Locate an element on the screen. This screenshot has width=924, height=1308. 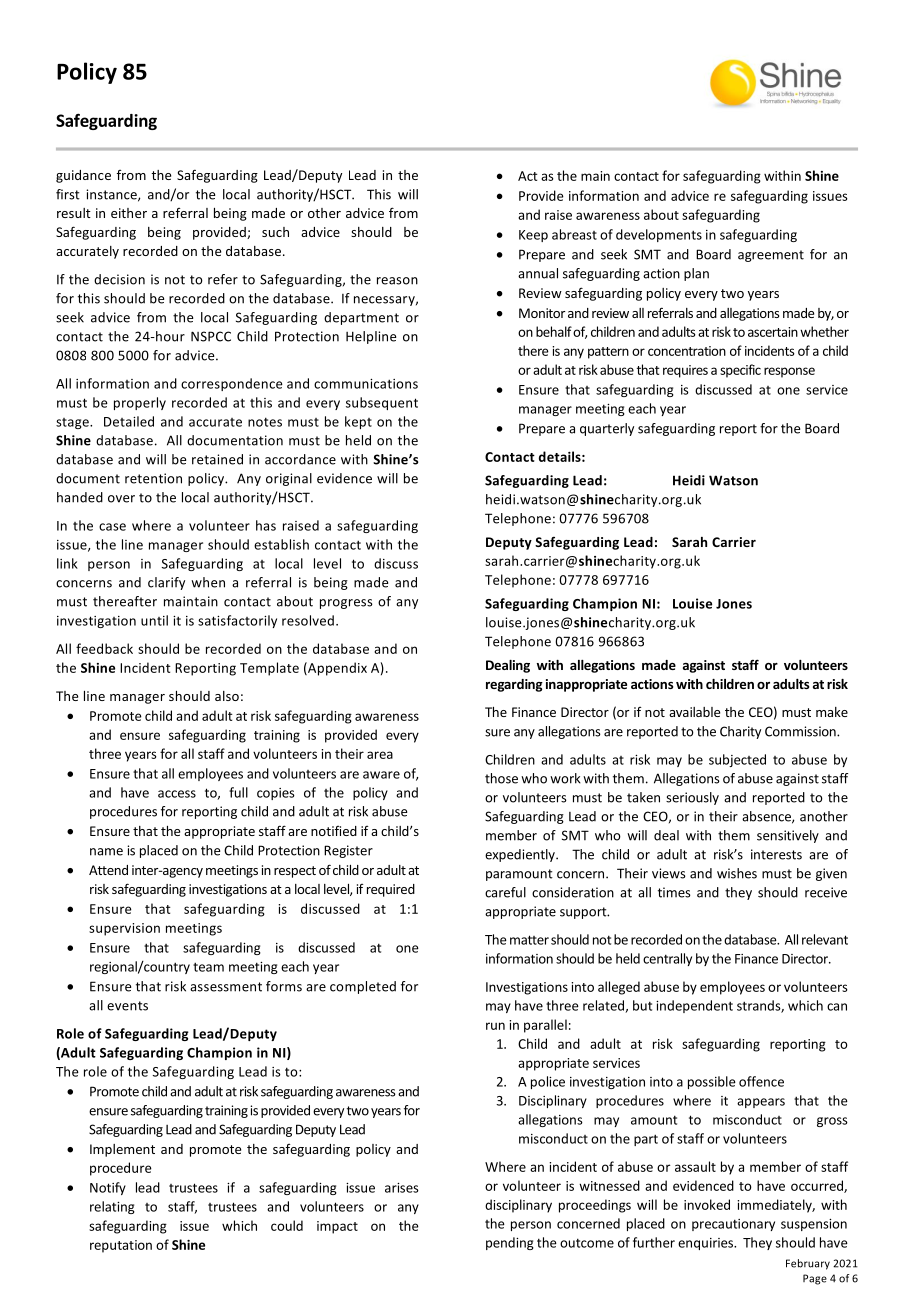
properly is located at coordinates (140, 403).
